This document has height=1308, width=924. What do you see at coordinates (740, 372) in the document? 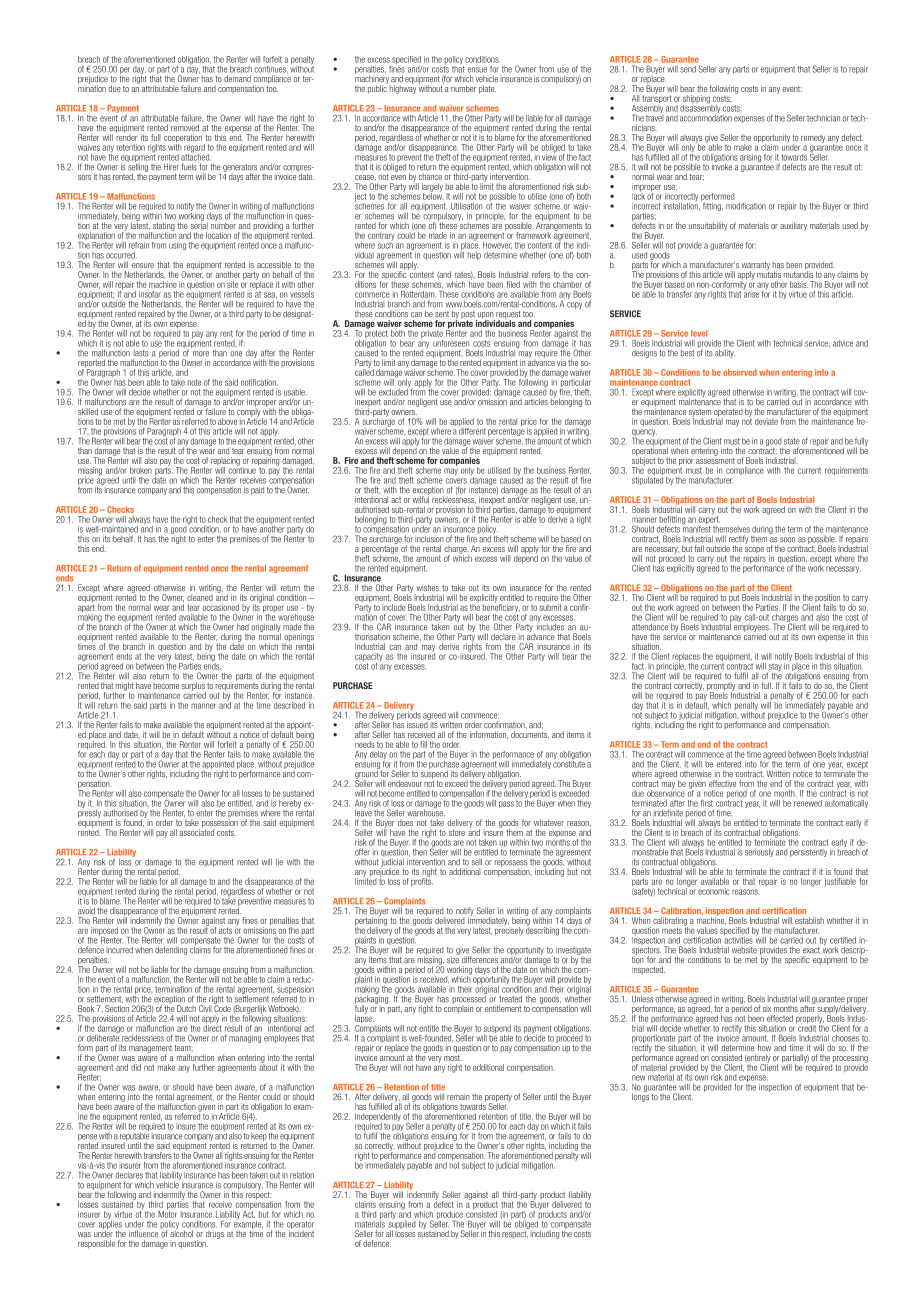
I see `observed` at bounding box center [740, 372].
